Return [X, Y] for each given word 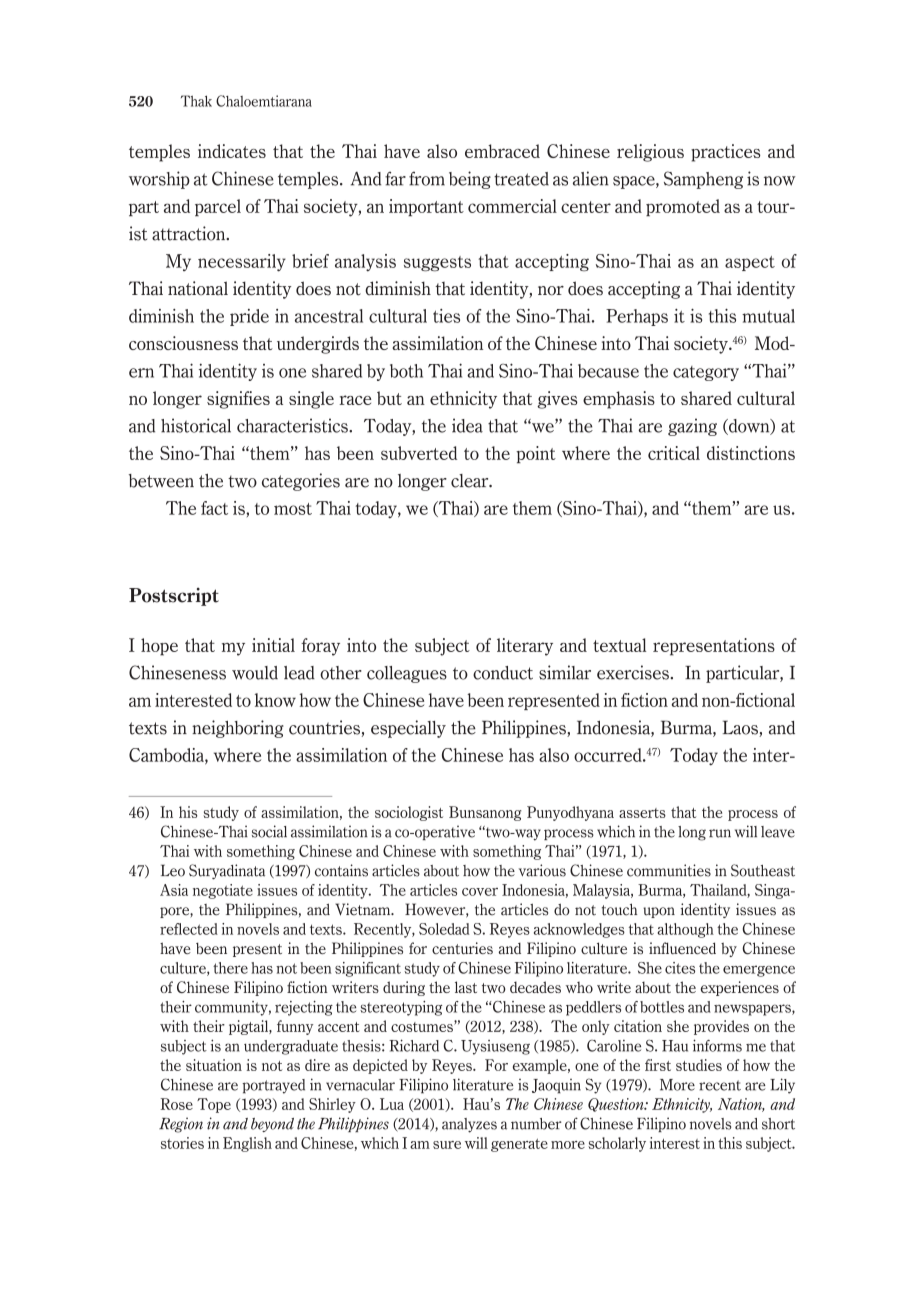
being [470, 180]
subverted [419, 453]
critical [674, 453]
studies [699, 1065]
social [269, 831]
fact [214, 508]
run [720, 833]
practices [726, 153]
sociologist [409, 813]
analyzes [469, 1125]
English [247, 1144]
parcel [218, 207]
